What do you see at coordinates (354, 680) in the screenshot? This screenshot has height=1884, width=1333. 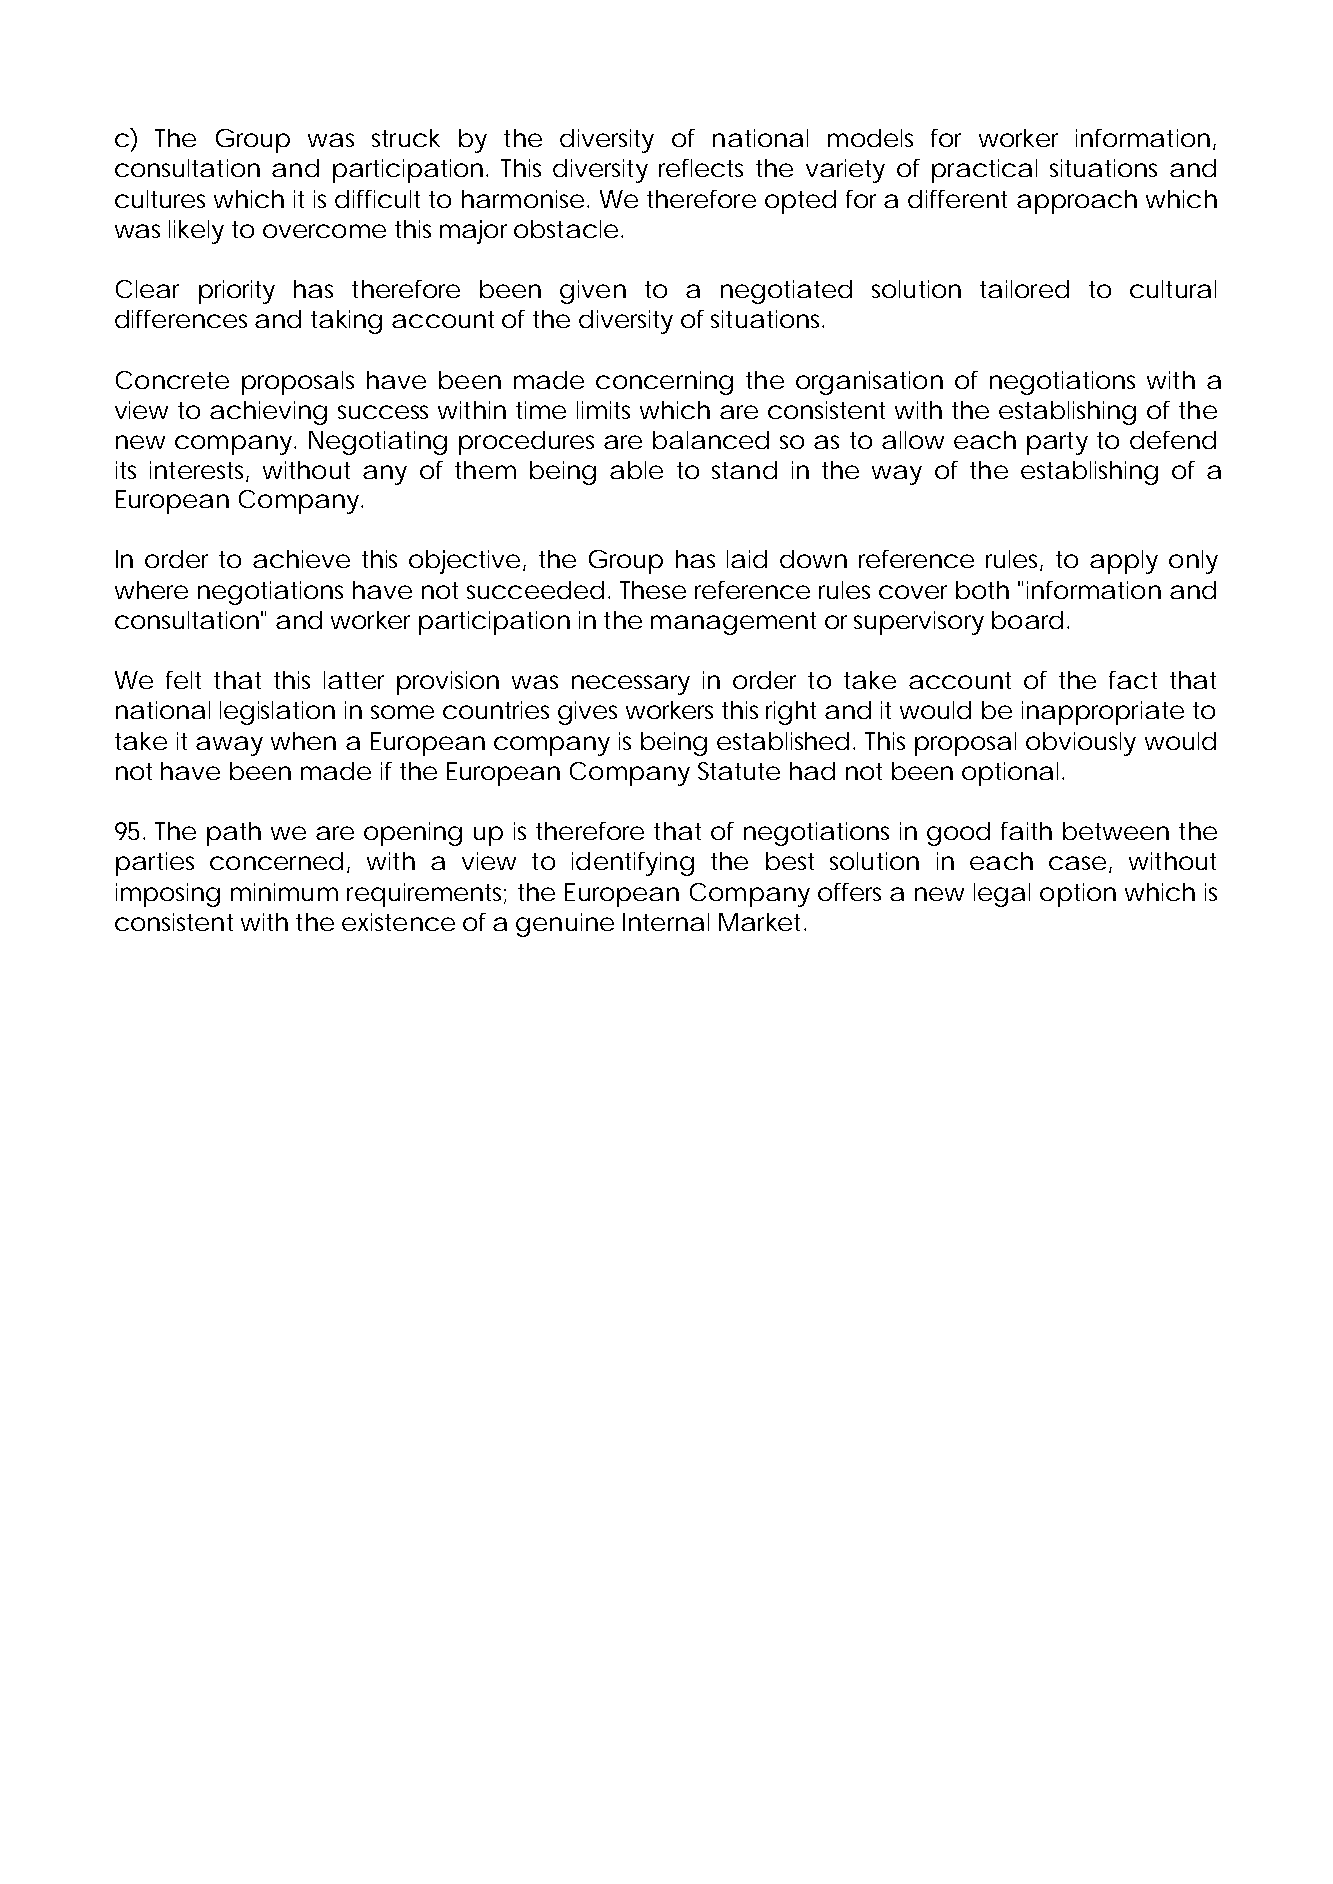 I see `latter` at bounding box center [354, 680].
